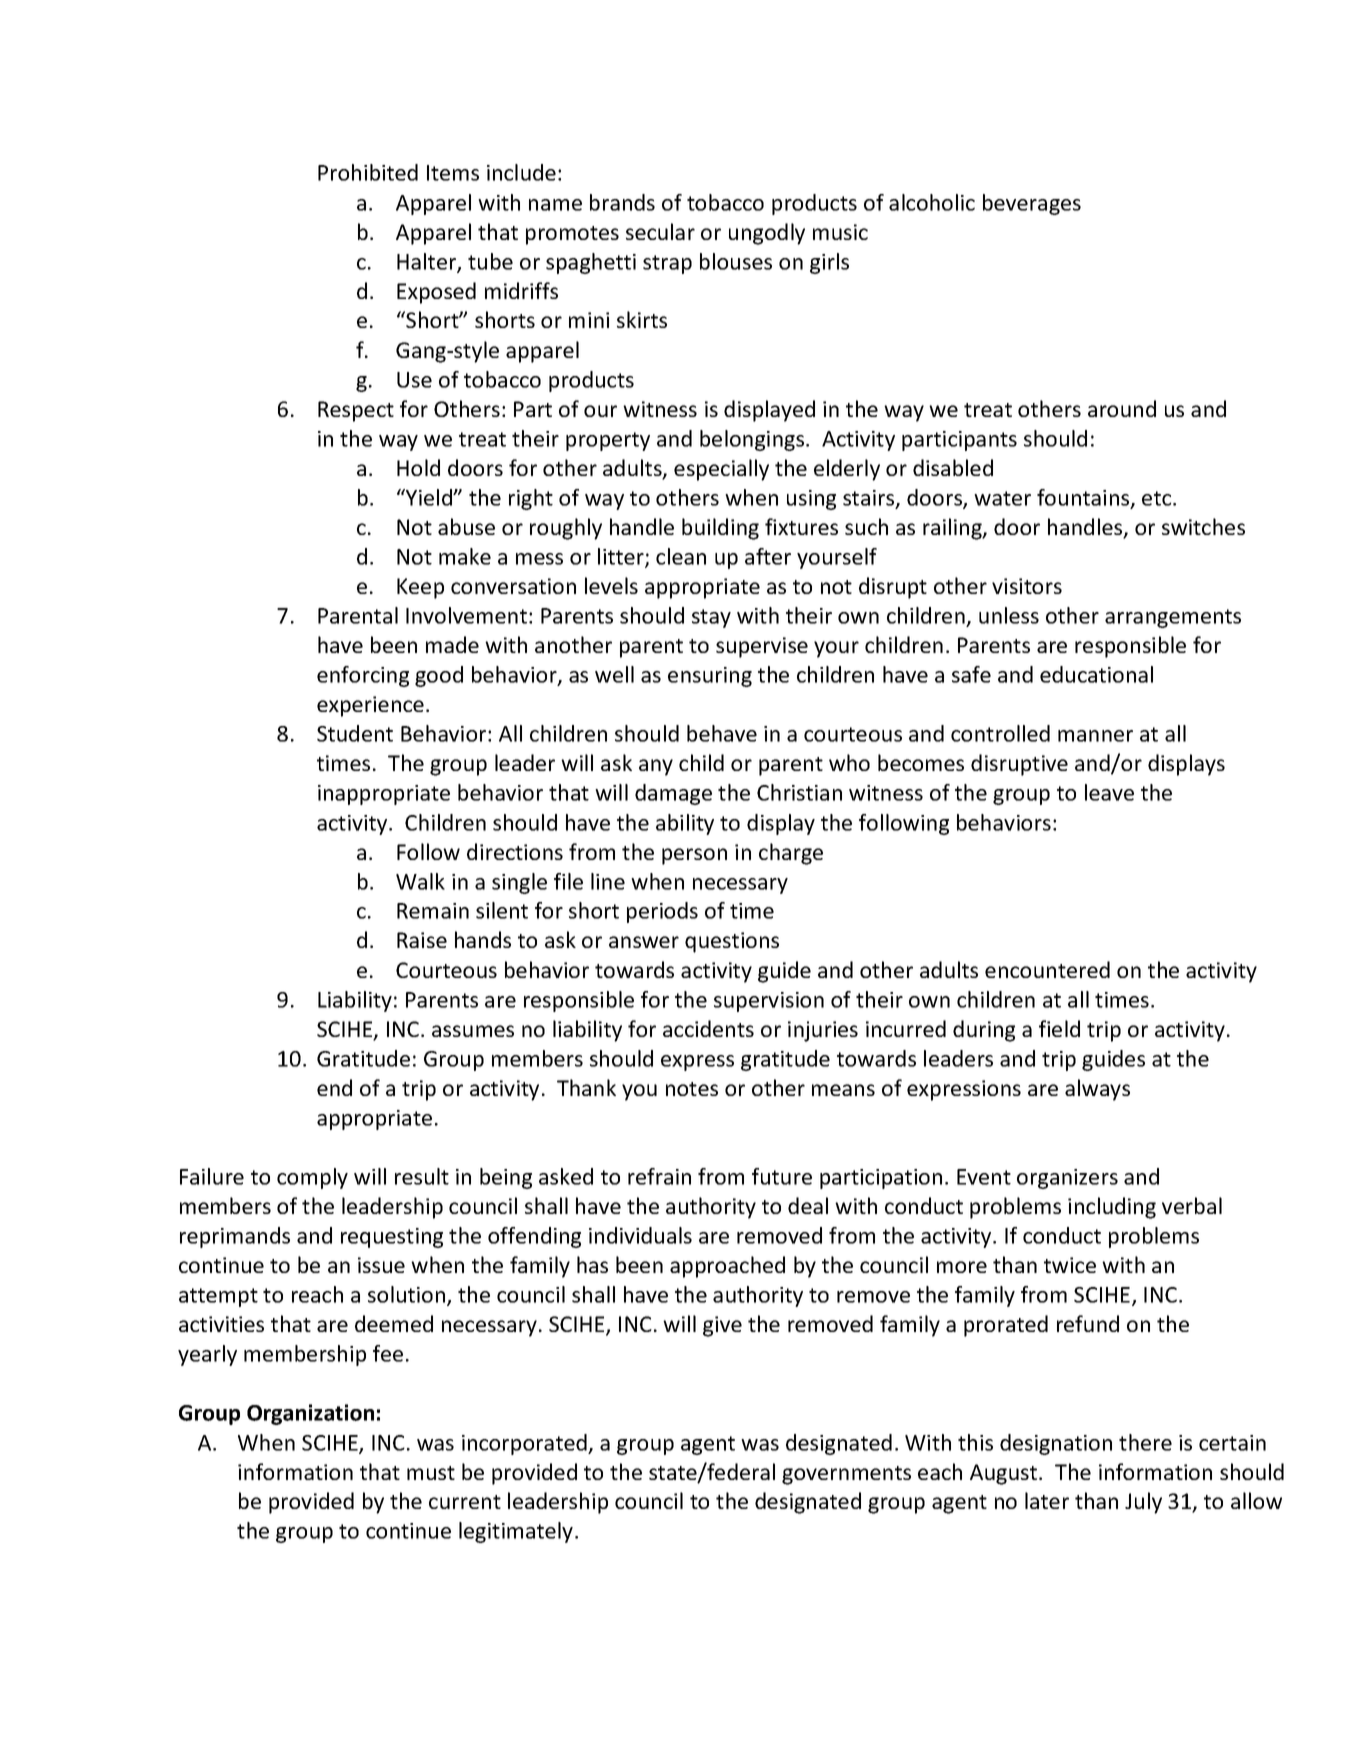 The height and width of the screenshot is (1741, 1345). I want to click on supervise, so click(762, 647).
